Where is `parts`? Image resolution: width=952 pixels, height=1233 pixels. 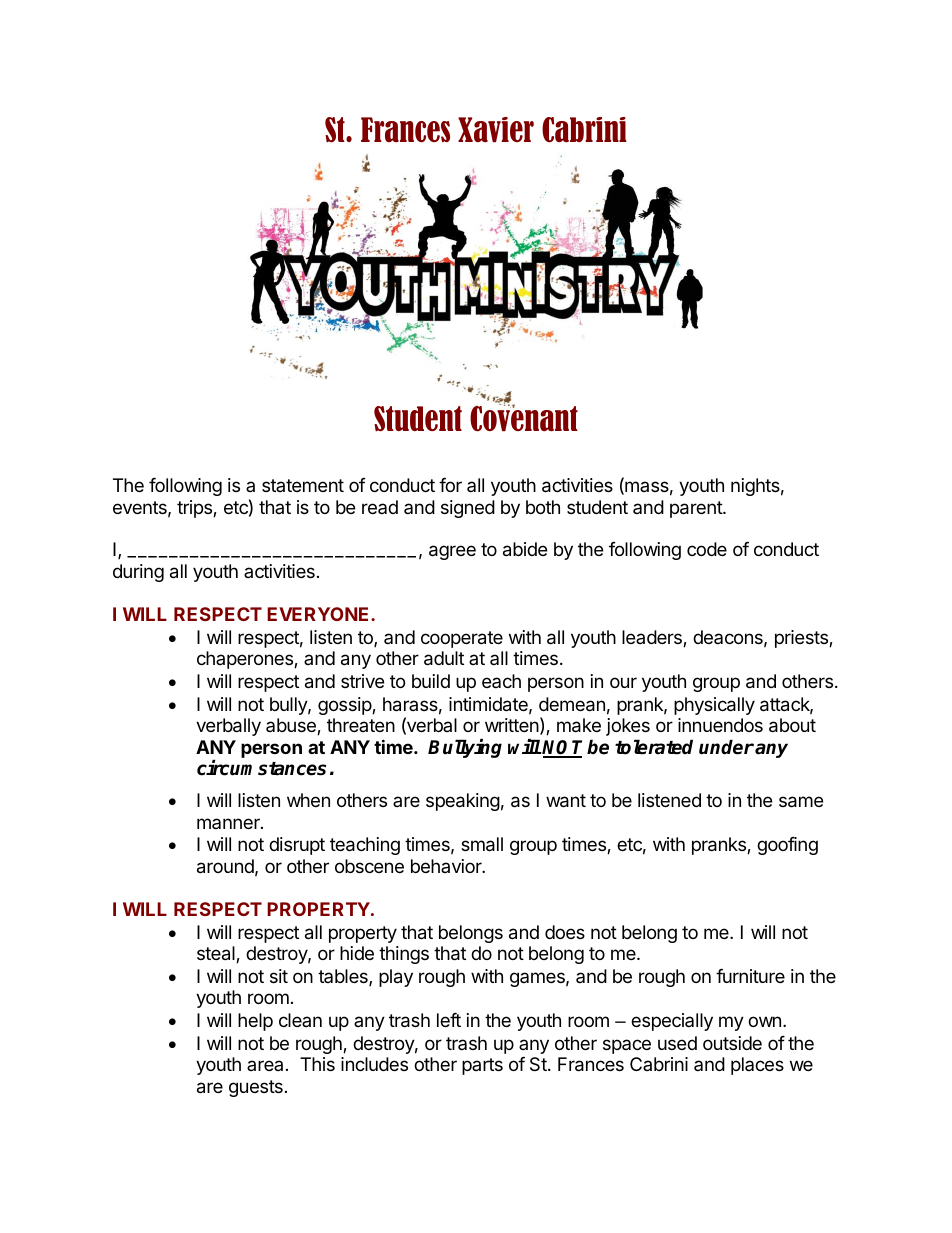 parts is located at coordinates (482, 1066).
